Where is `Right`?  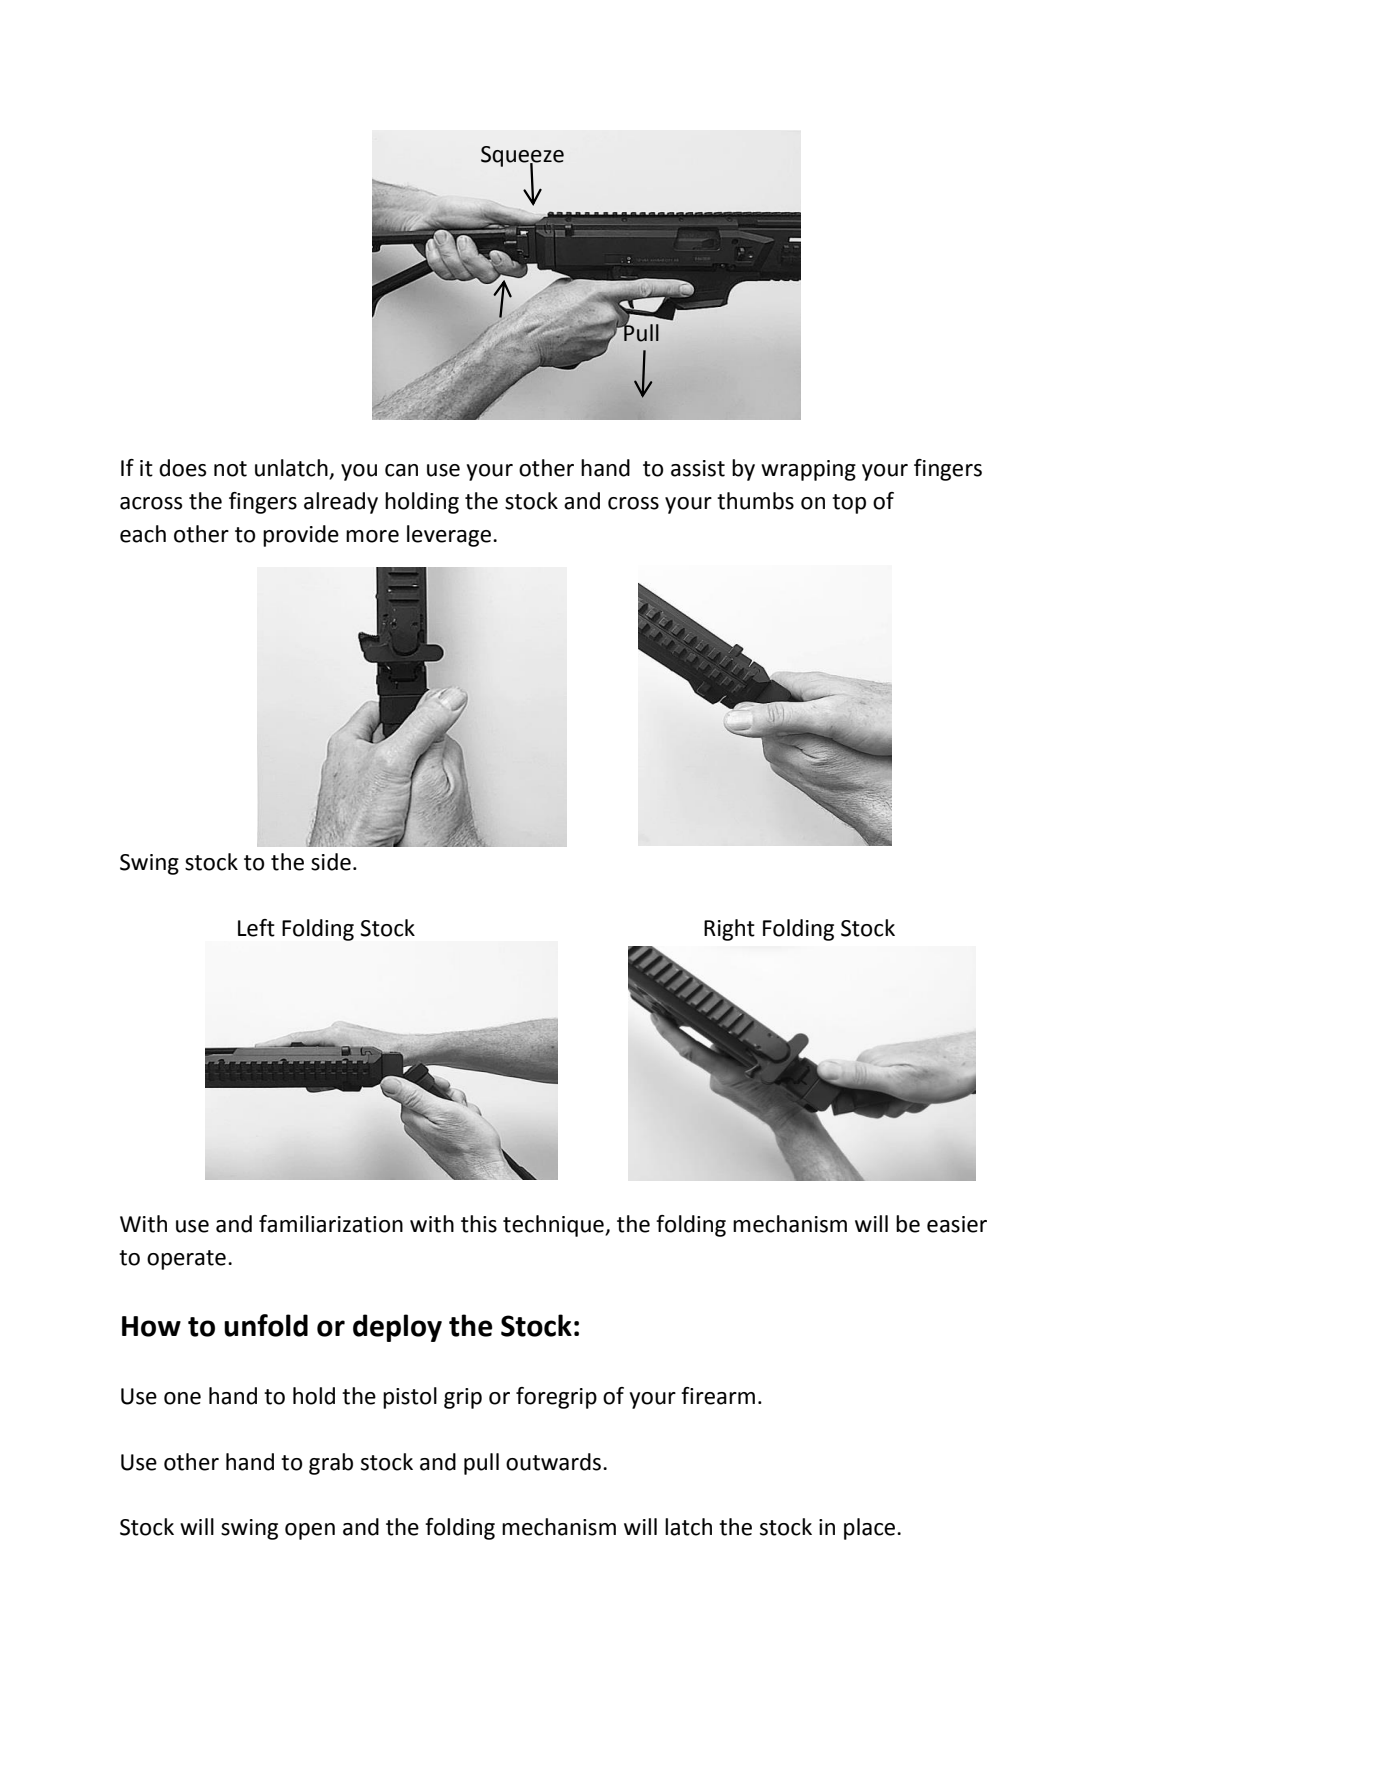
Right is located at coordinates (729, 930).
